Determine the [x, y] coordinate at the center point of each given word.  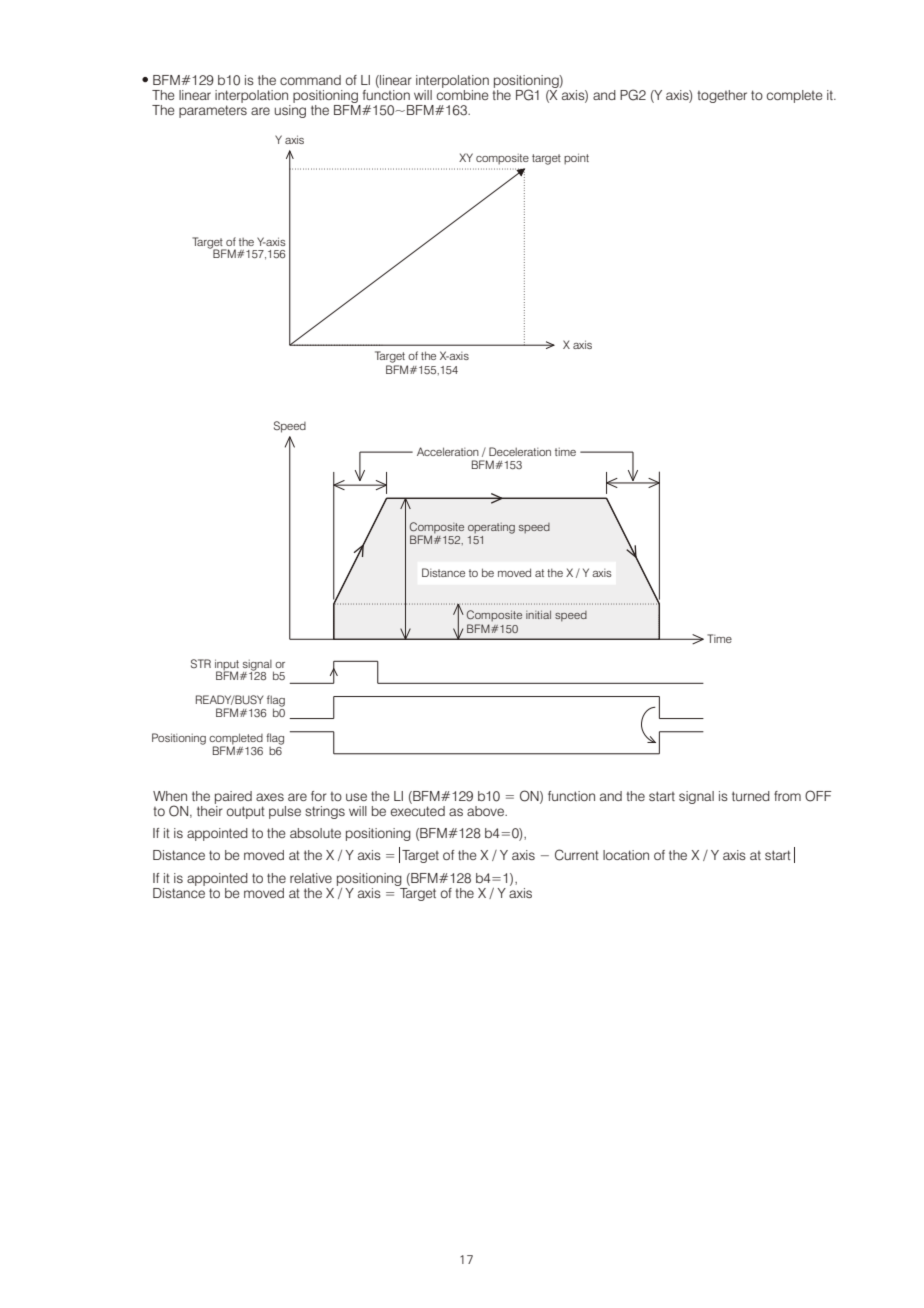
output [246, 812]
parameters [213, 111]
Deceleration [520, 451]
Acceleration [448, 451]
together [722, 96]
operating [491, 528]
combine [463, 93]
